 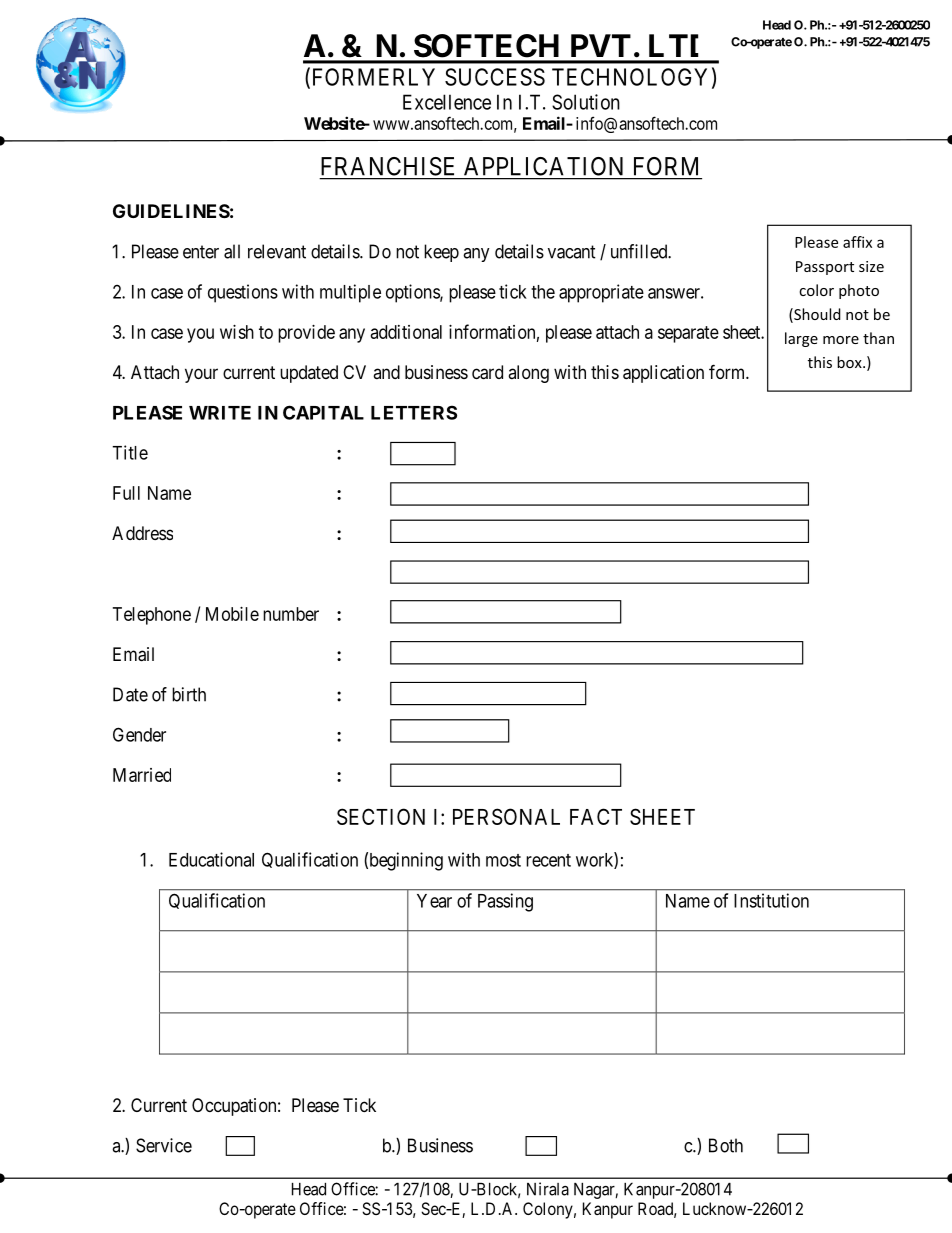 I want to click on affix, so click(x=857, y=242).
